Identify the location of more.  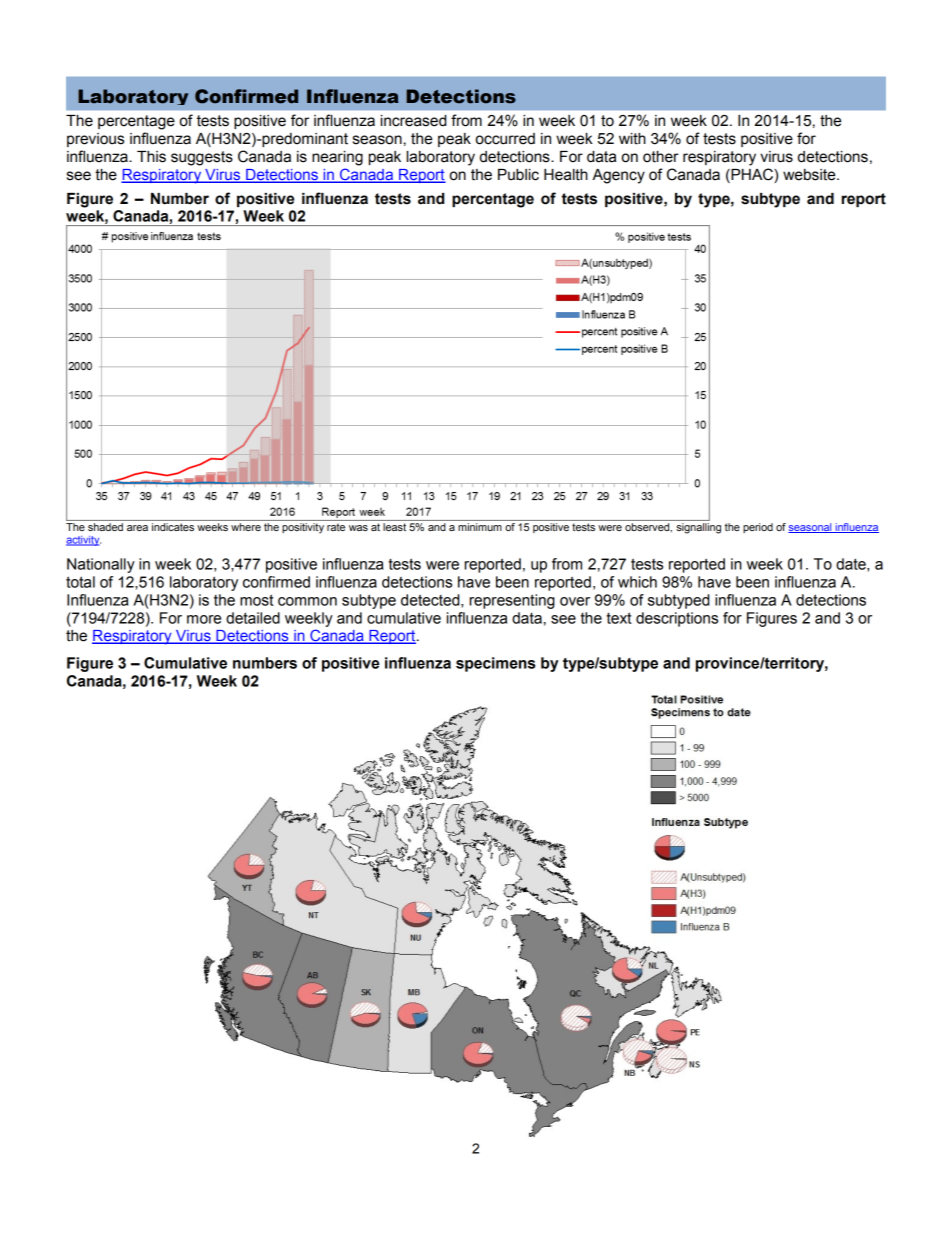
(204, 619).
